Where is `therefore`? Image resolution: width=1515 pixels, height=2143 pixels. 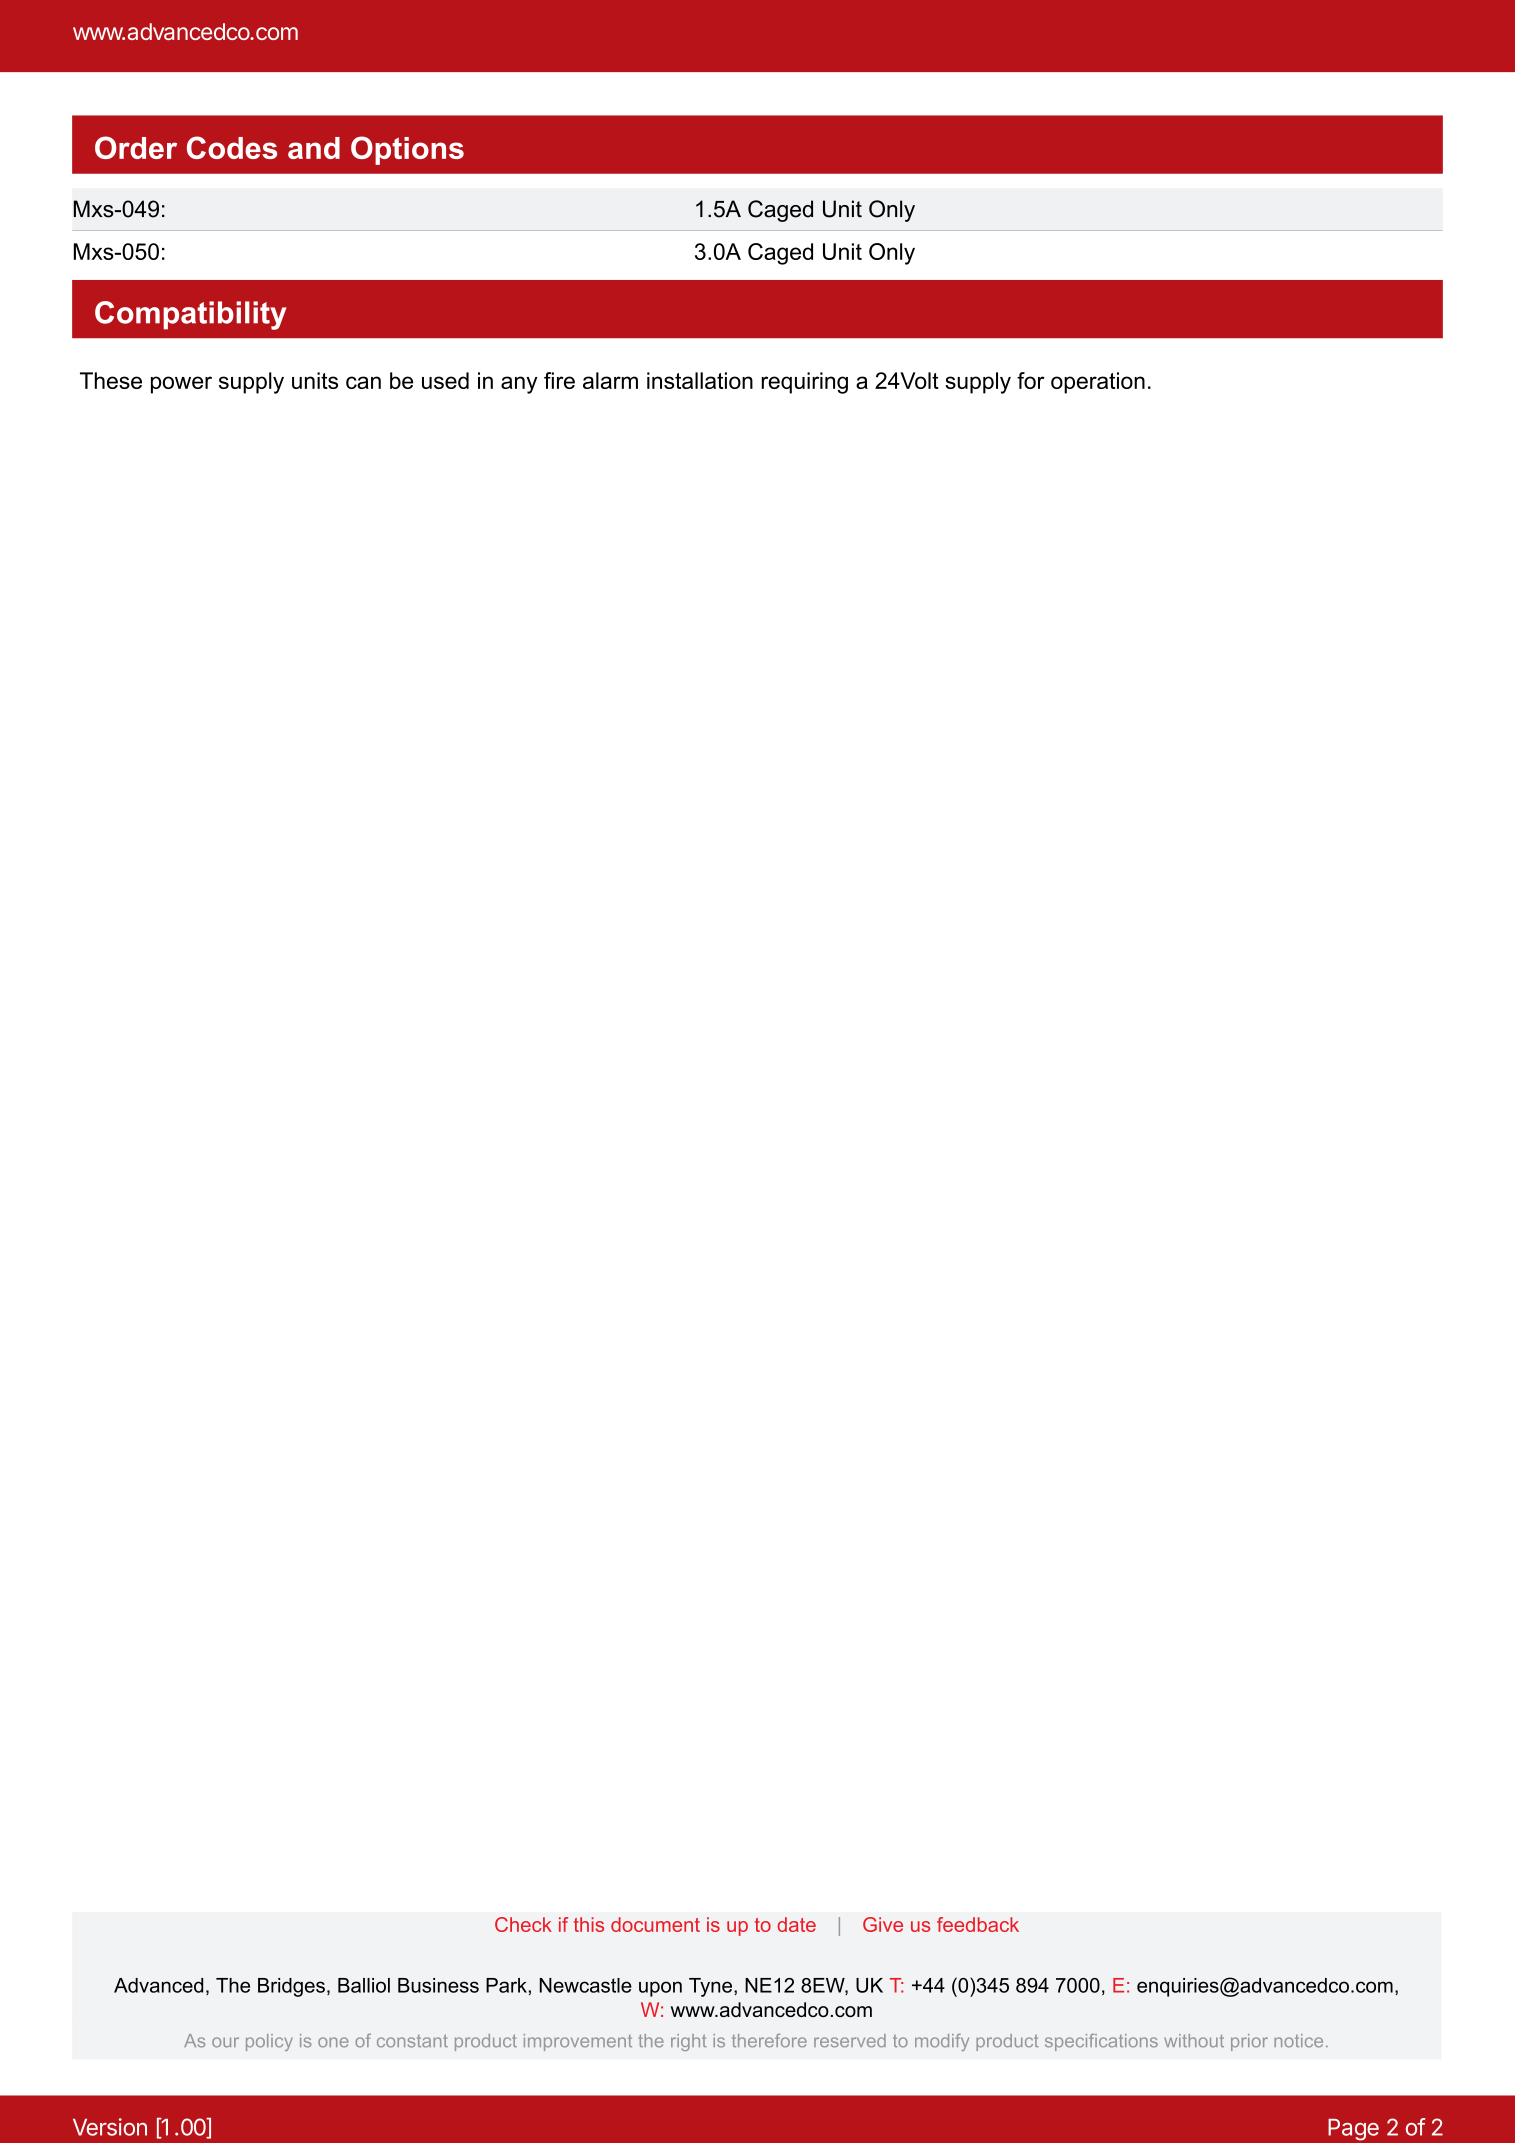
therefore is located at coordinates (769, 2040).
